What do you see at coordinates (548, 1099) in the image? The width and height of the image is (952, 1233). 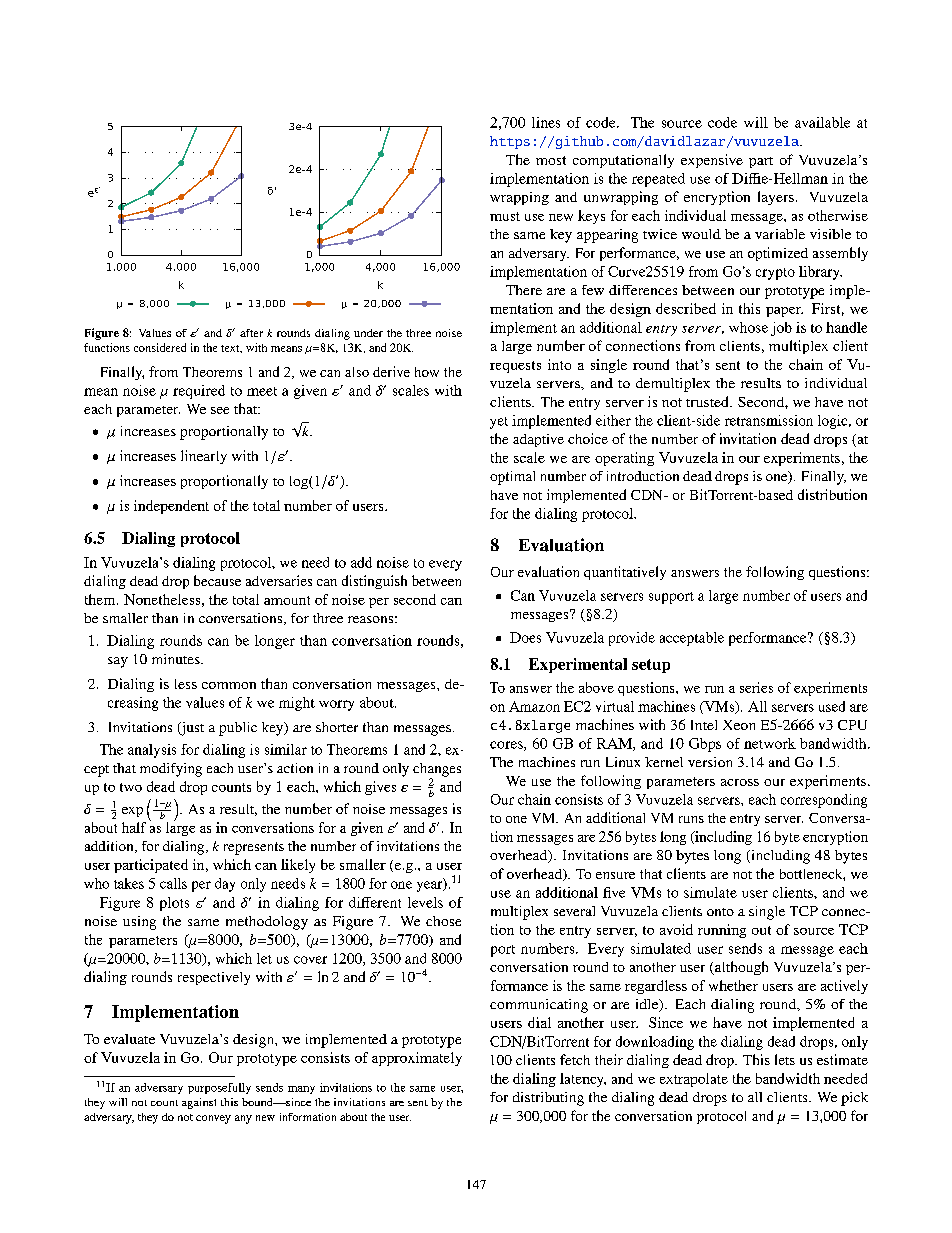 I see `distributing` at bounding box center [548, 1099].
